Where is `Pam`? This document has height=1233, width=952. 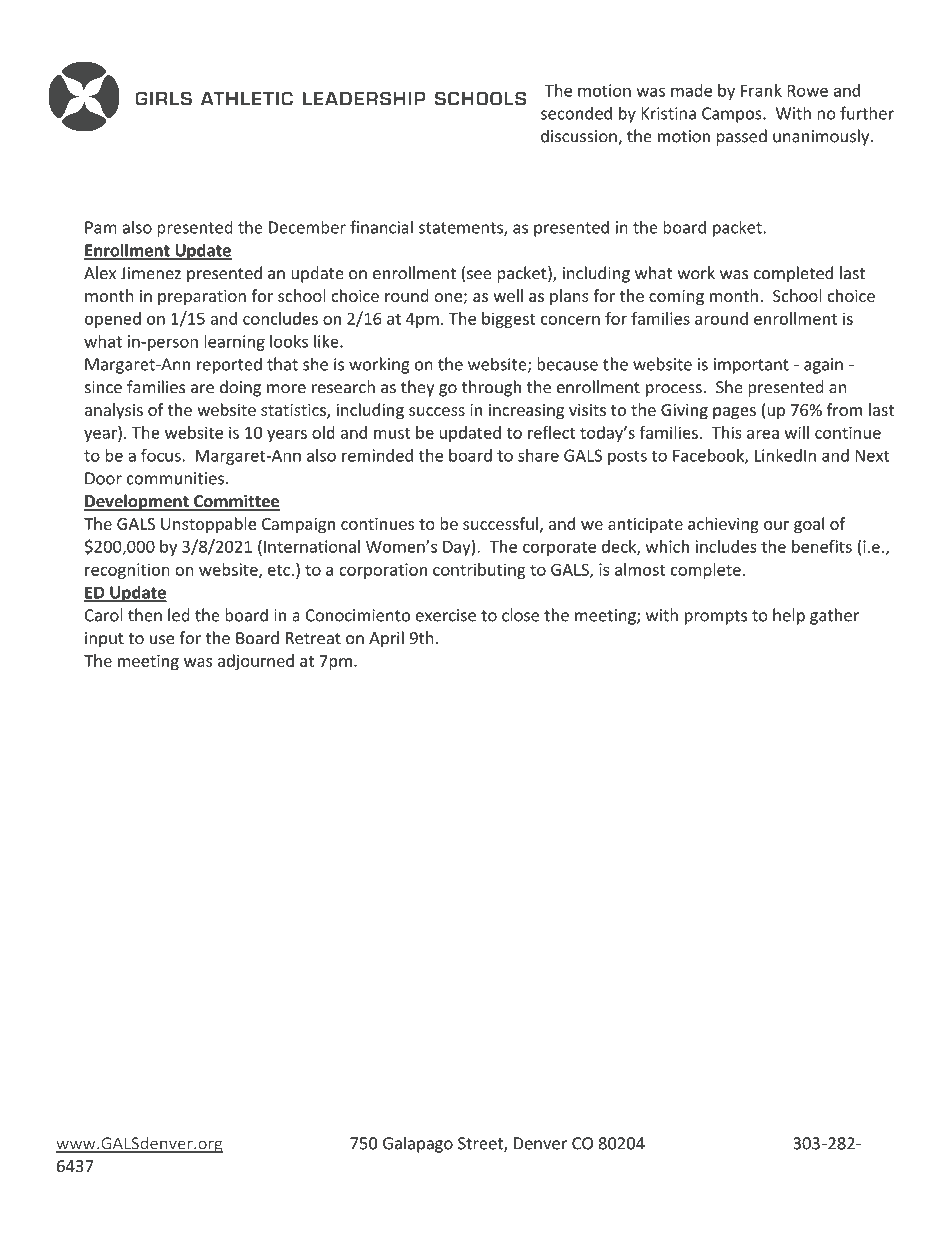 Pam is located at coordinates (101, 227).
